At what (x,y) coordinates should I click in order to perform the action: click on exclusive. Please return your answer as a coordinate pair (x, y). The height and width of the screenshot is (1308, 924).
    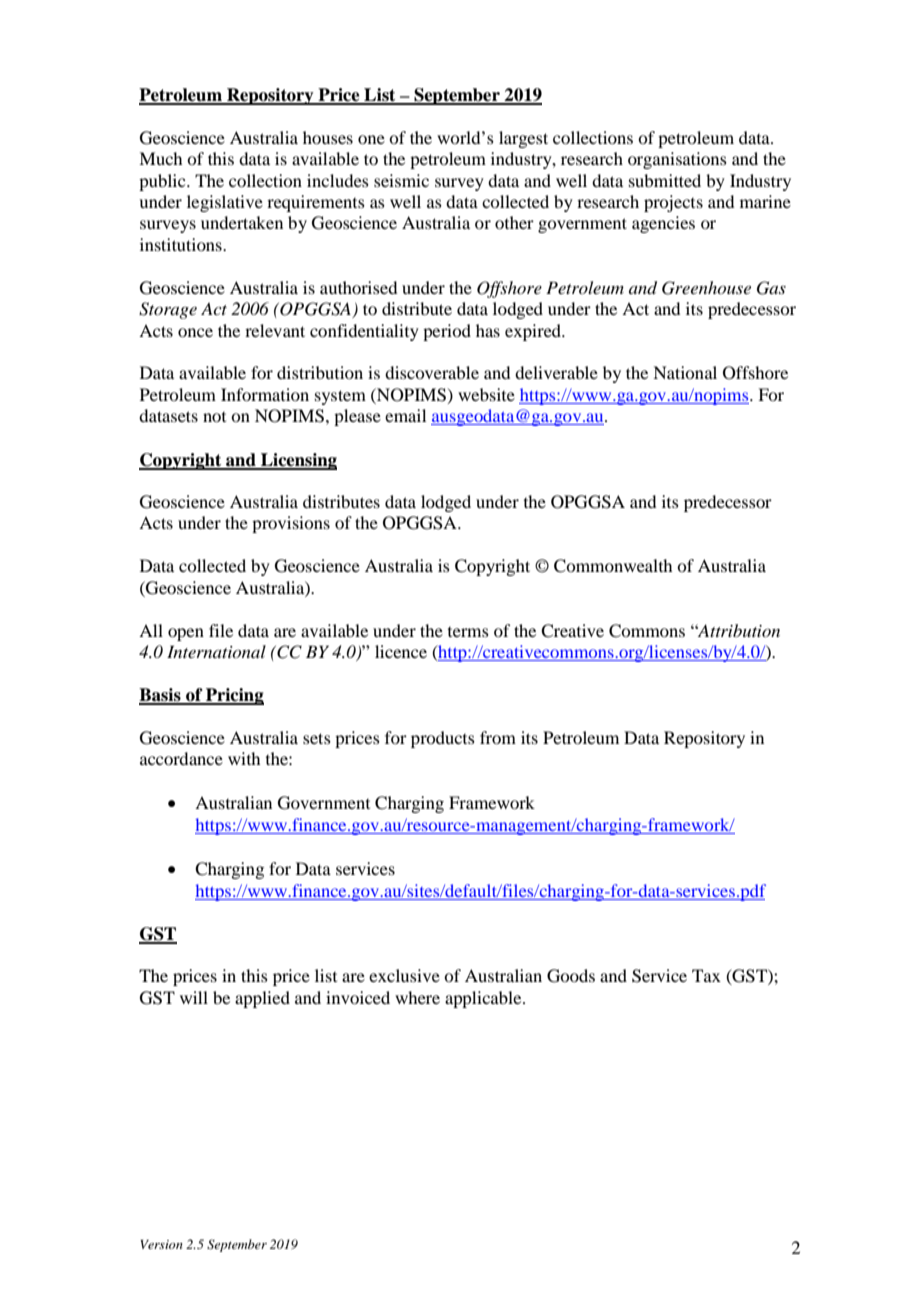
    Looking at the image, I should click on (404, 975).
